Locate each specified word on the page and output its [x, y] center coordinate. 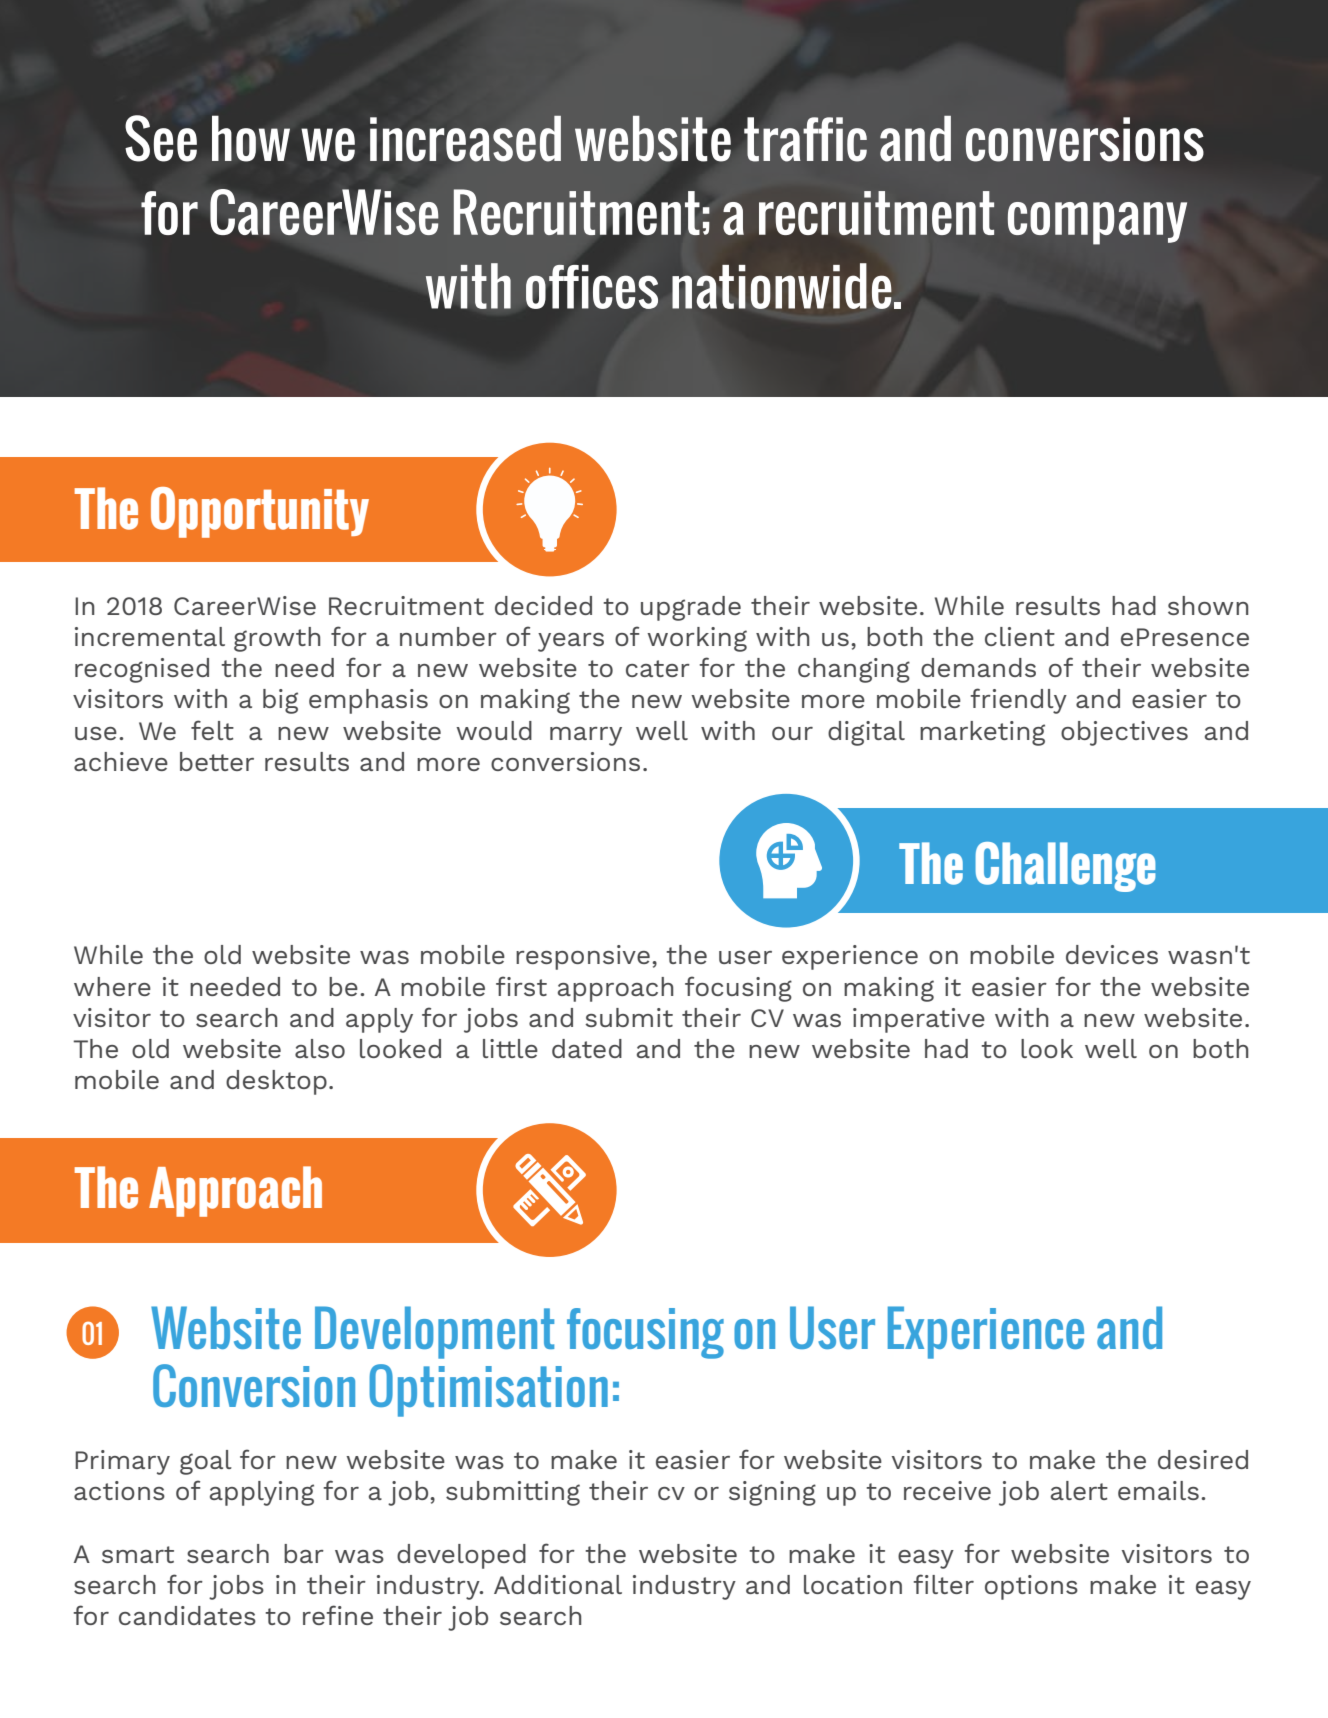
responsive [583, 957]
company [1097, 223]
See [161, 138]
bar [304, 1553]
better [217, 761]
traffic [805, 139]
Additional [558, 1584]
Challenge [1065, 867]
